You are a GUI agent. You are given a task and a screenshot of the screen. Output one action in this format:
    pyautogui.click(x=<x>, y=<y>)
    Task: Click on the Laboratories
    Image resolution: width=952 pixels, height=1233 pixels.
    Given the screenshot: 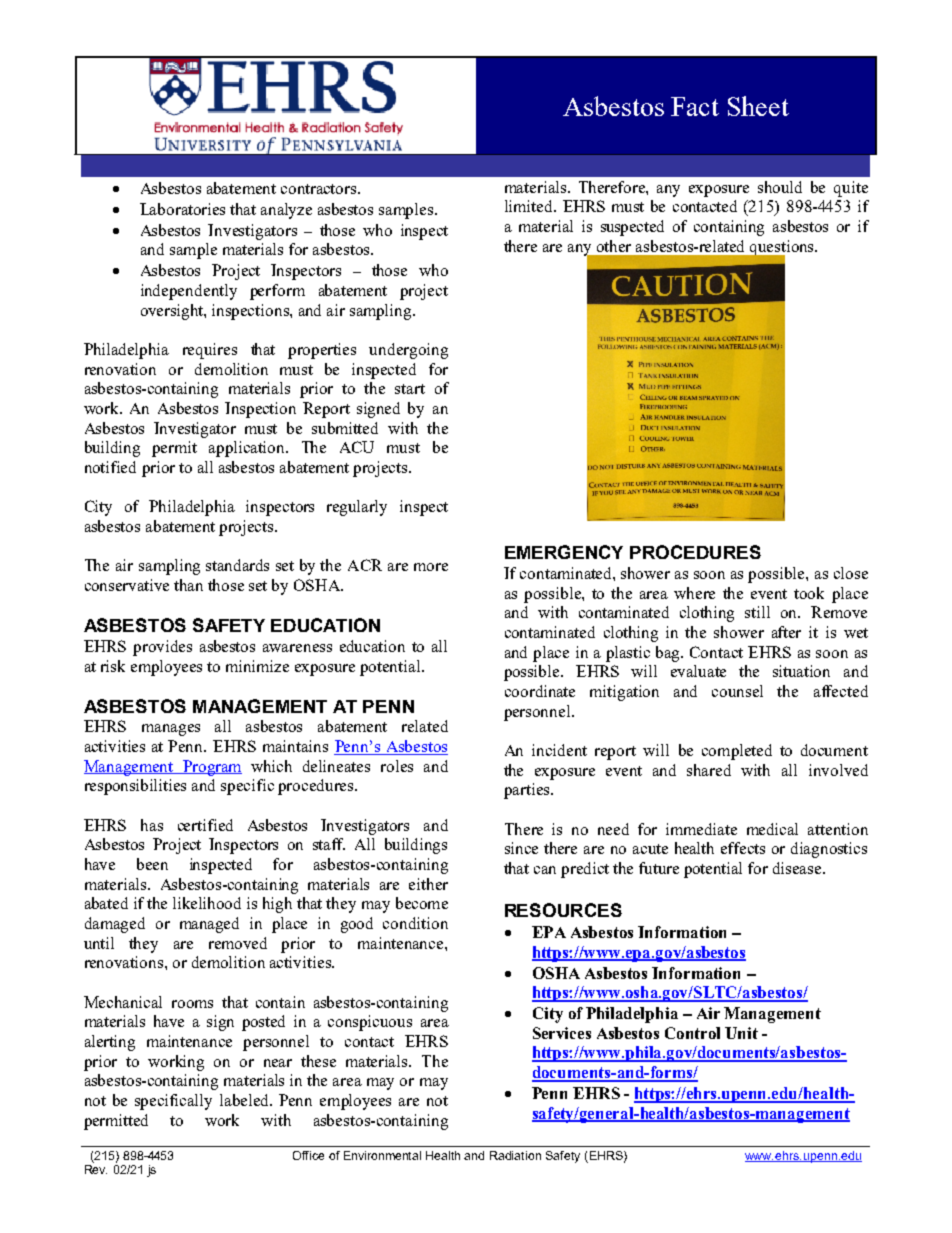 What is the action you would take?
    pyautogui.click(x=182, y=209)
